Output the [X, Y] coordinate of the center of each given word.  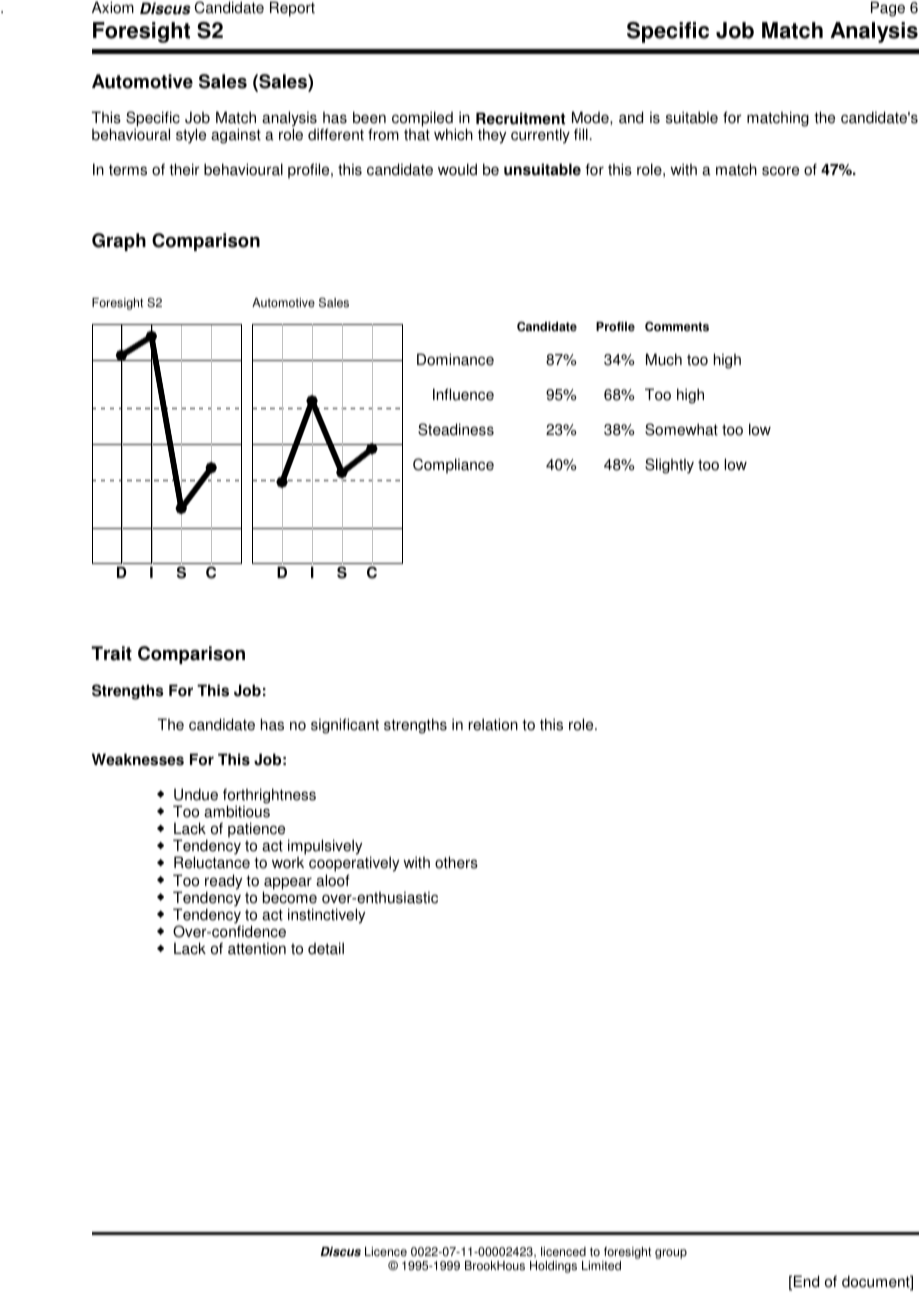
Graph [119, 242]
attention [257, 948]
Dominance [455, 359]
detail [326, 948]
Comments [677, 326]
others [456, 862]
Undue [196, 794]
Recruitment [520, 118]
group [671, 1254]
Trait [111, 653]
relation [493, 724]
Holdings [553, 1267]
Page [888, 9]
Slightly [669, 466]
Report [292, 9]
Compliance [453, 466]
